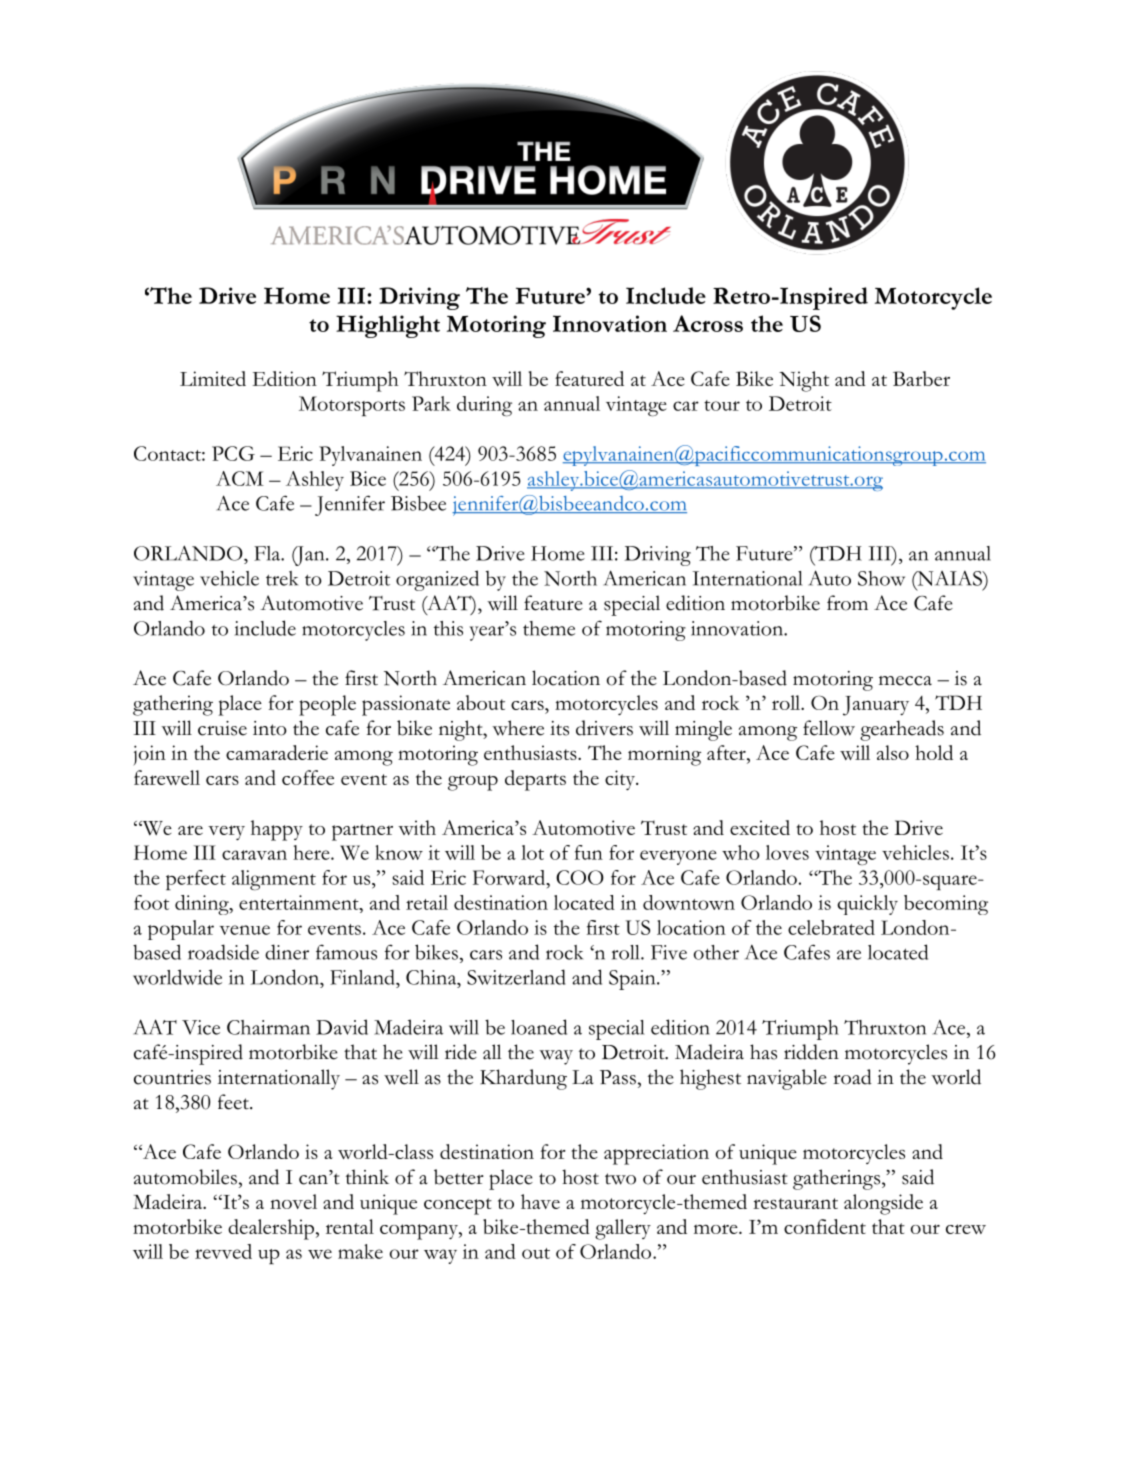 The height and width of the image is (1463, 1130). I want to click on dealership, so click(271, 1229).
